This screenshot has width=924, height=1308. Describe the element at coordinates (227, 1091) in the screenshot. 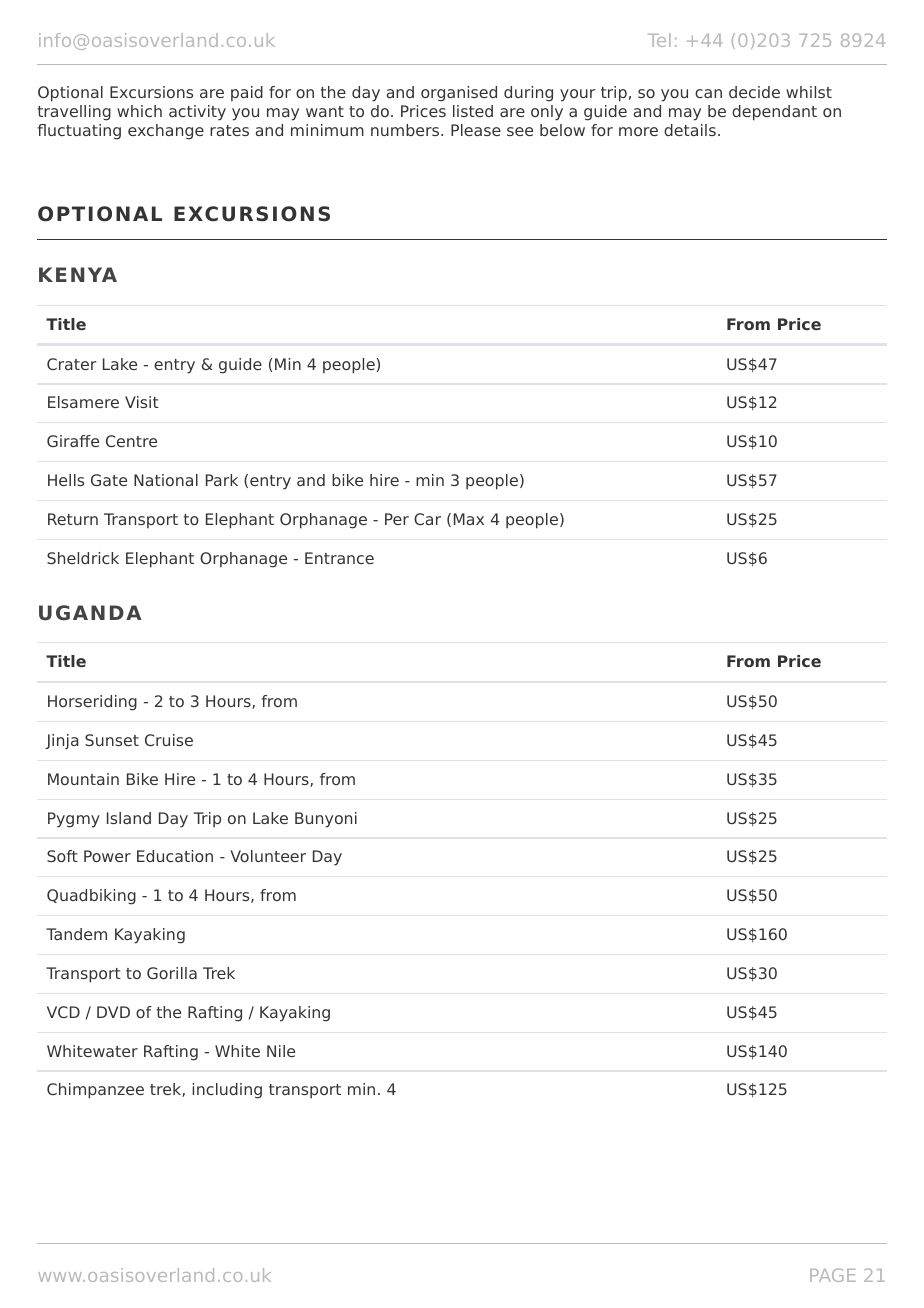

I see `including` at that location.
